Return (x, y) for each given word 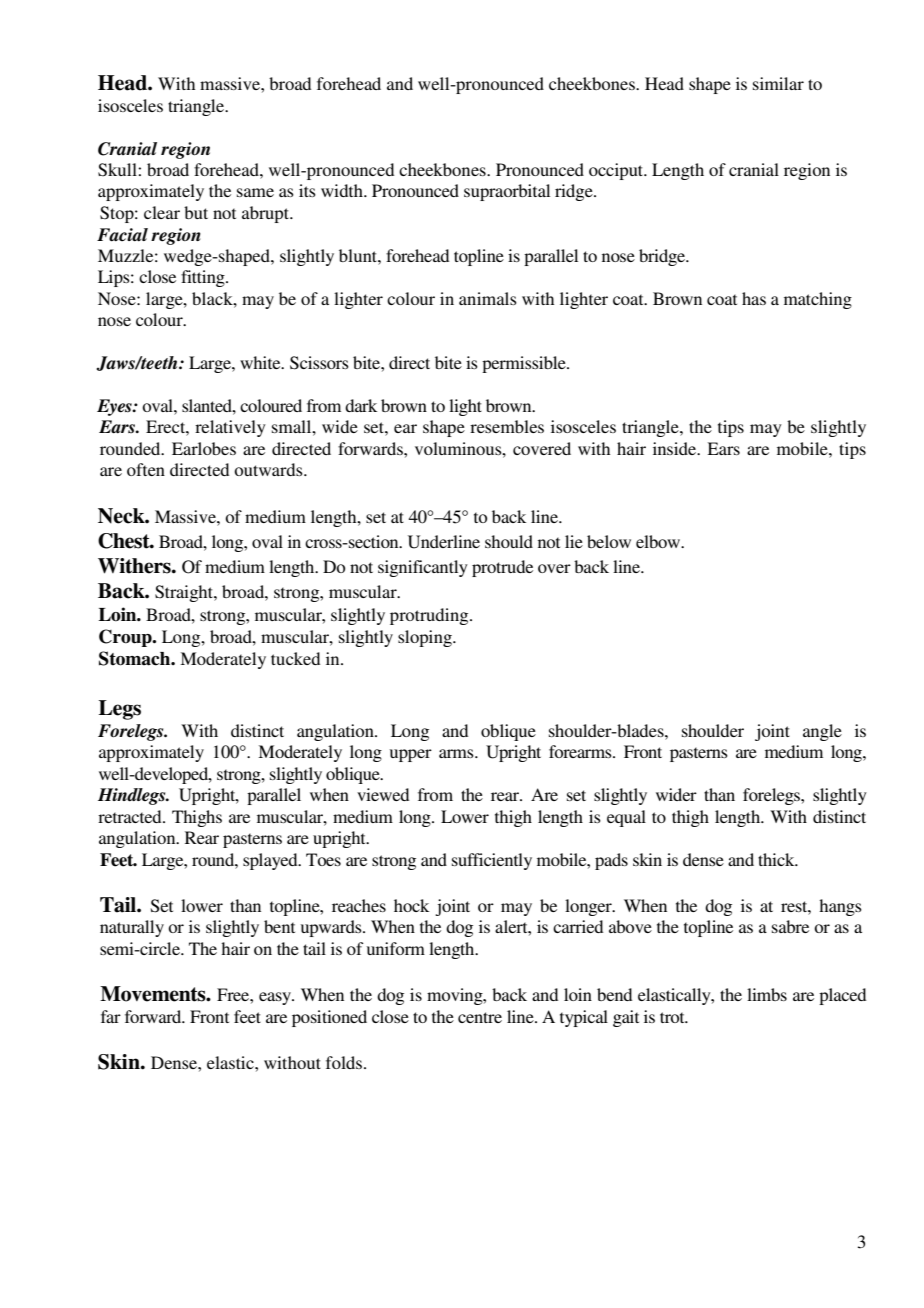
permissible (525, 364)
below (609, 541)
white (261, 362)
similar (778, 83)
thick (777, 859)
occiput (617, 171)
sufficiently (492, 861)
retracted (131, 816)
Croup (126, 638)
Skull (118, 170)
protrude (502, 568)
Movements (154, 994)
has (754, 298)
